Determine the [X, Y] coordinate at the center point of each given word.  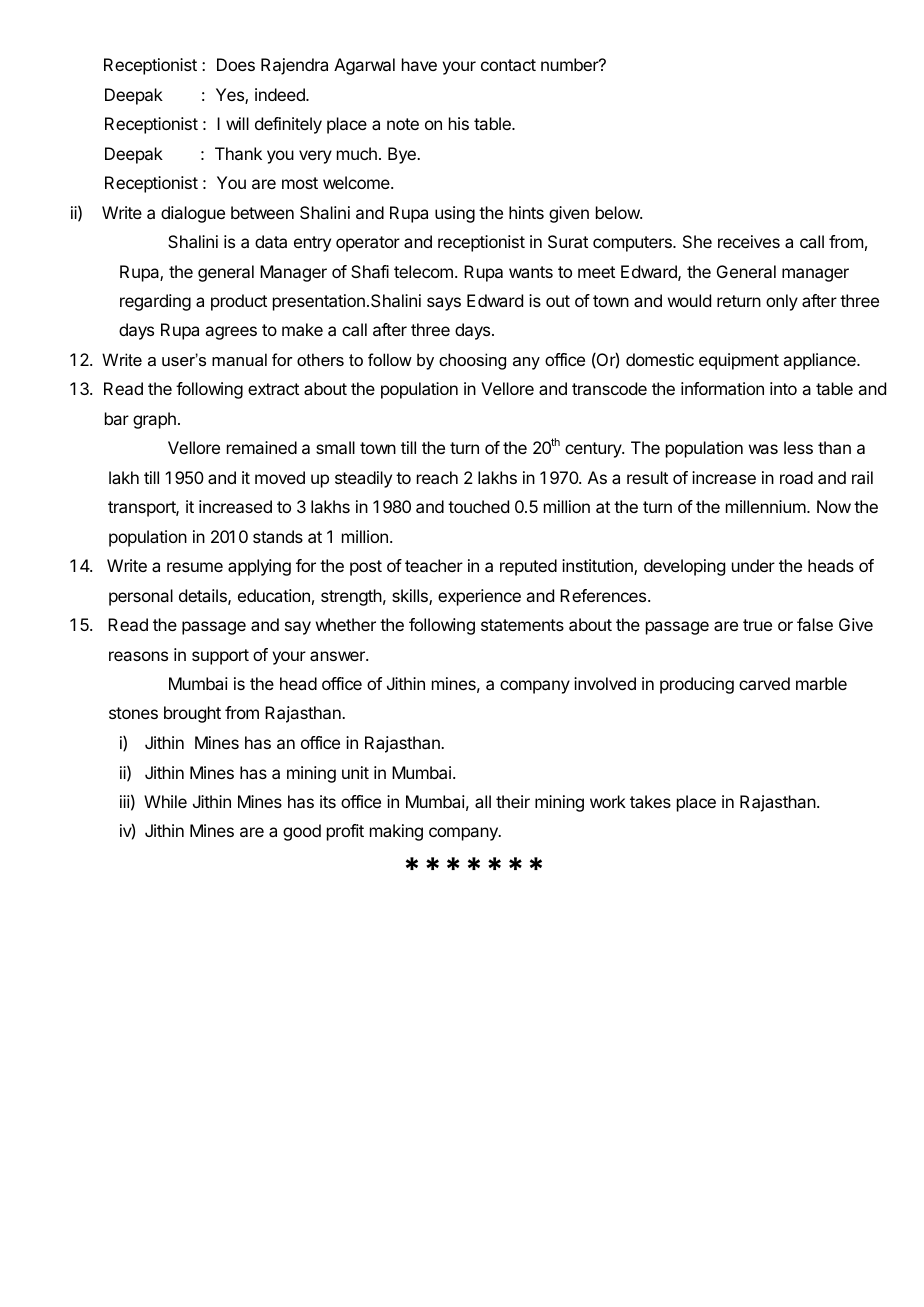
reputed [528, 567]
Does [236, 64]
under [753, 565]
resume [195, 567]
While [165, 801]
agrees [231, 333]
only [782, 302]
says [444, 304]
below [618, 212]
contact [508, 65]
